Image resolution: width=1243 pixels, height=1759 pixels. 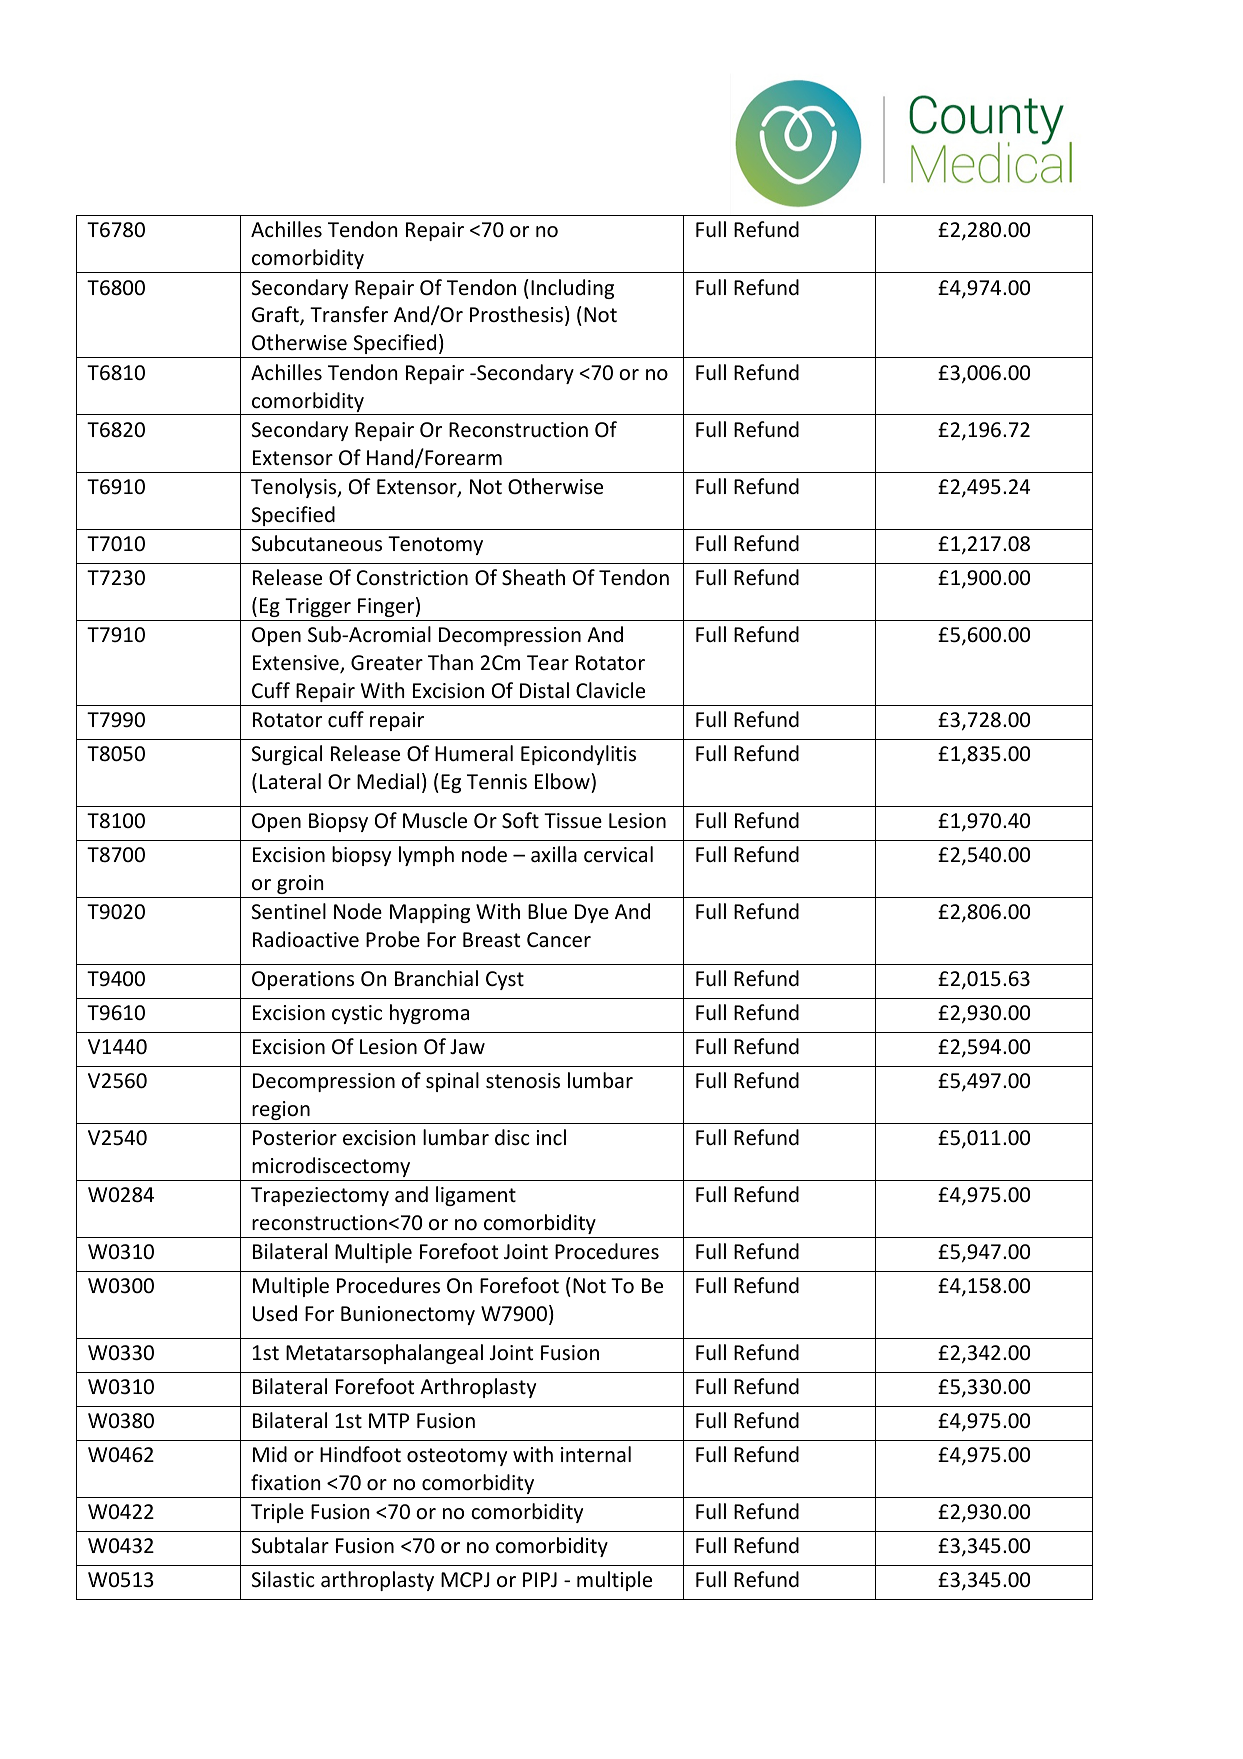 What do you see at coordinates (476, 1196) in the image?
I see `ligament` at bounding box center [476, 1196].
